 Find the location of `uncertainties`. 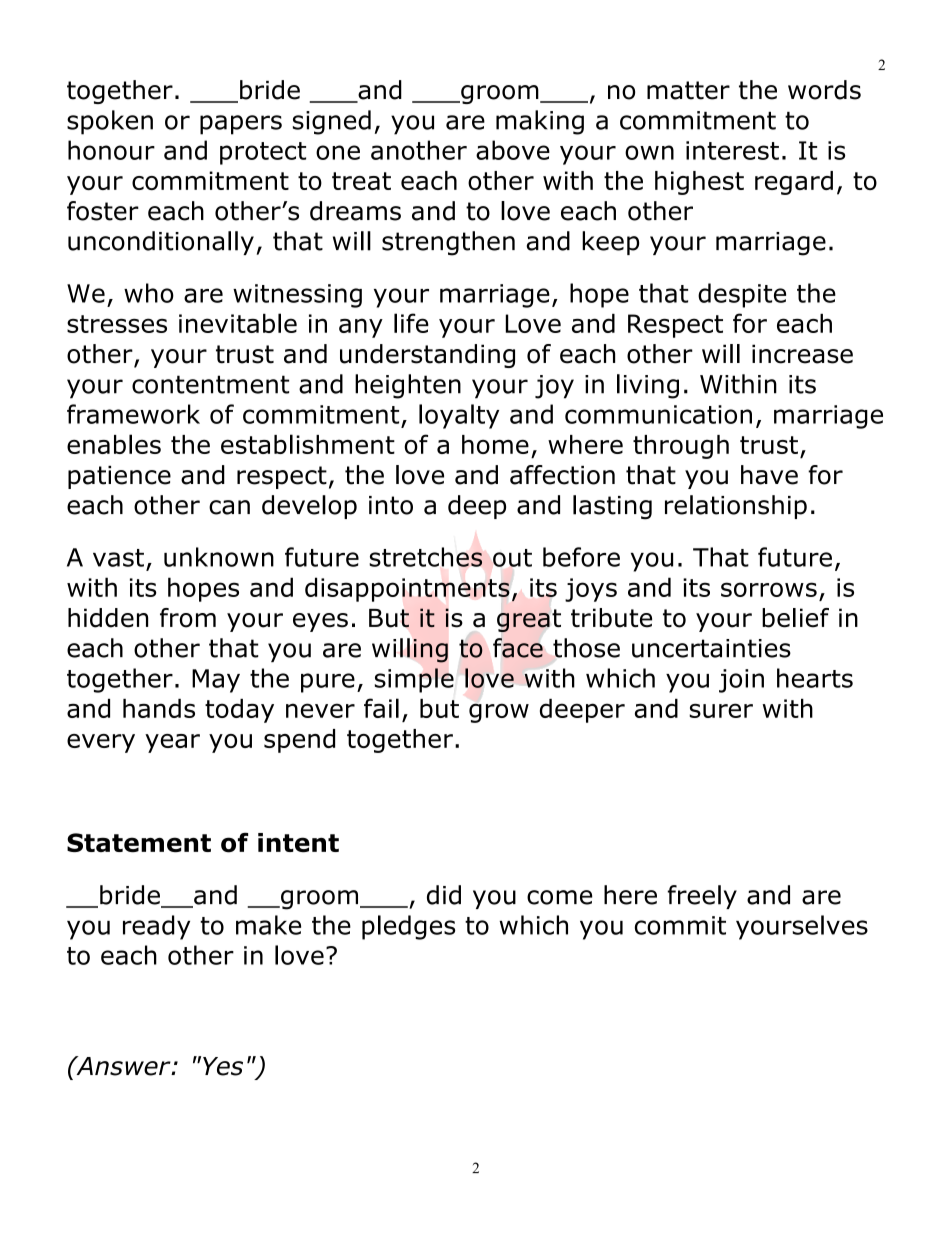

uncertainties is located at coordinates (711, 648).
